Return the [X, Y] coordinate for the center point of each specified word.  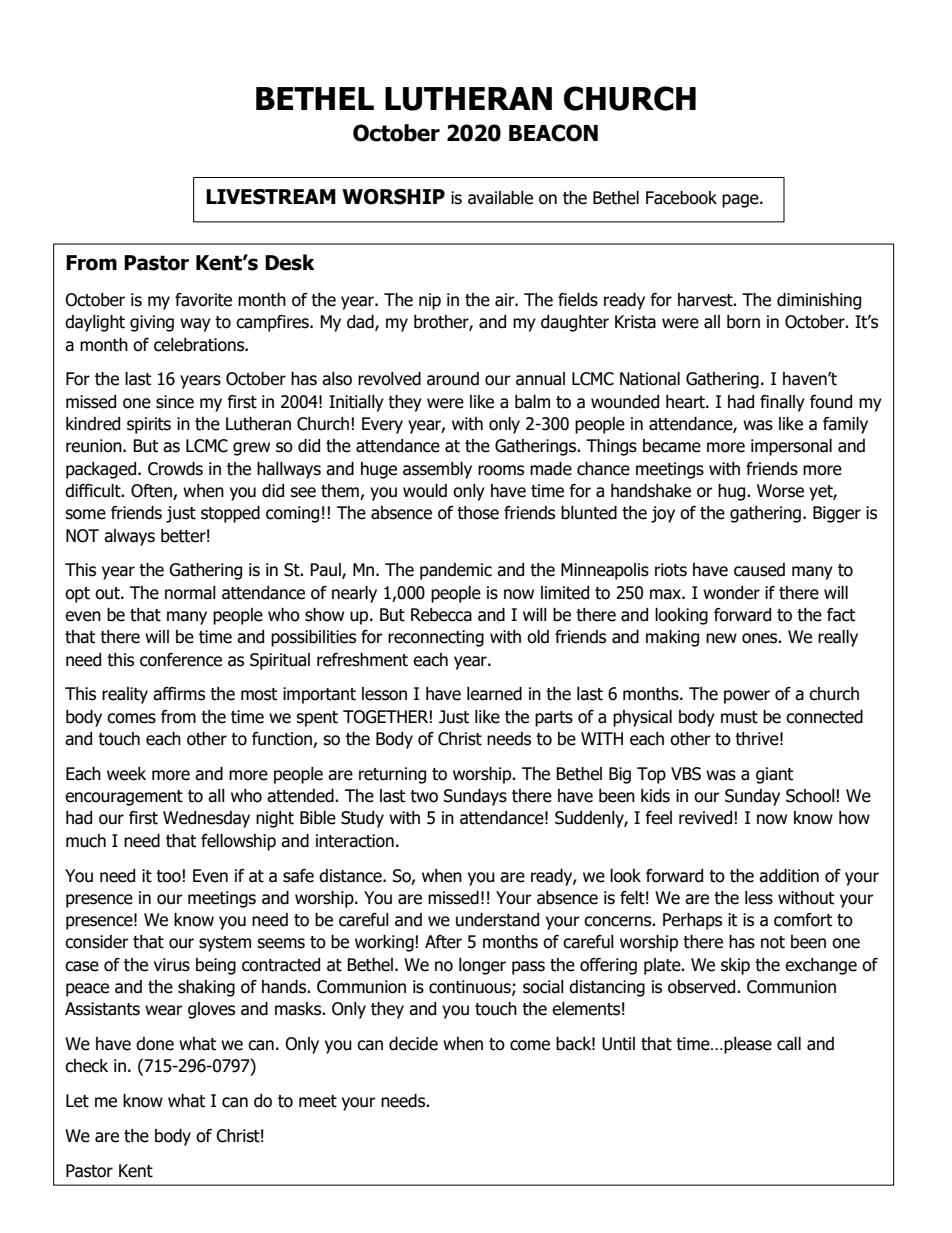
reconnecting [436, 638]
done [155, 1044]
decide [413, 1044]
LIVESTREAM [271, 197]
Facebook [681, 198]
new [721, 638]
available [500, 198]
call [789, 1044]
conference [181, 660]
